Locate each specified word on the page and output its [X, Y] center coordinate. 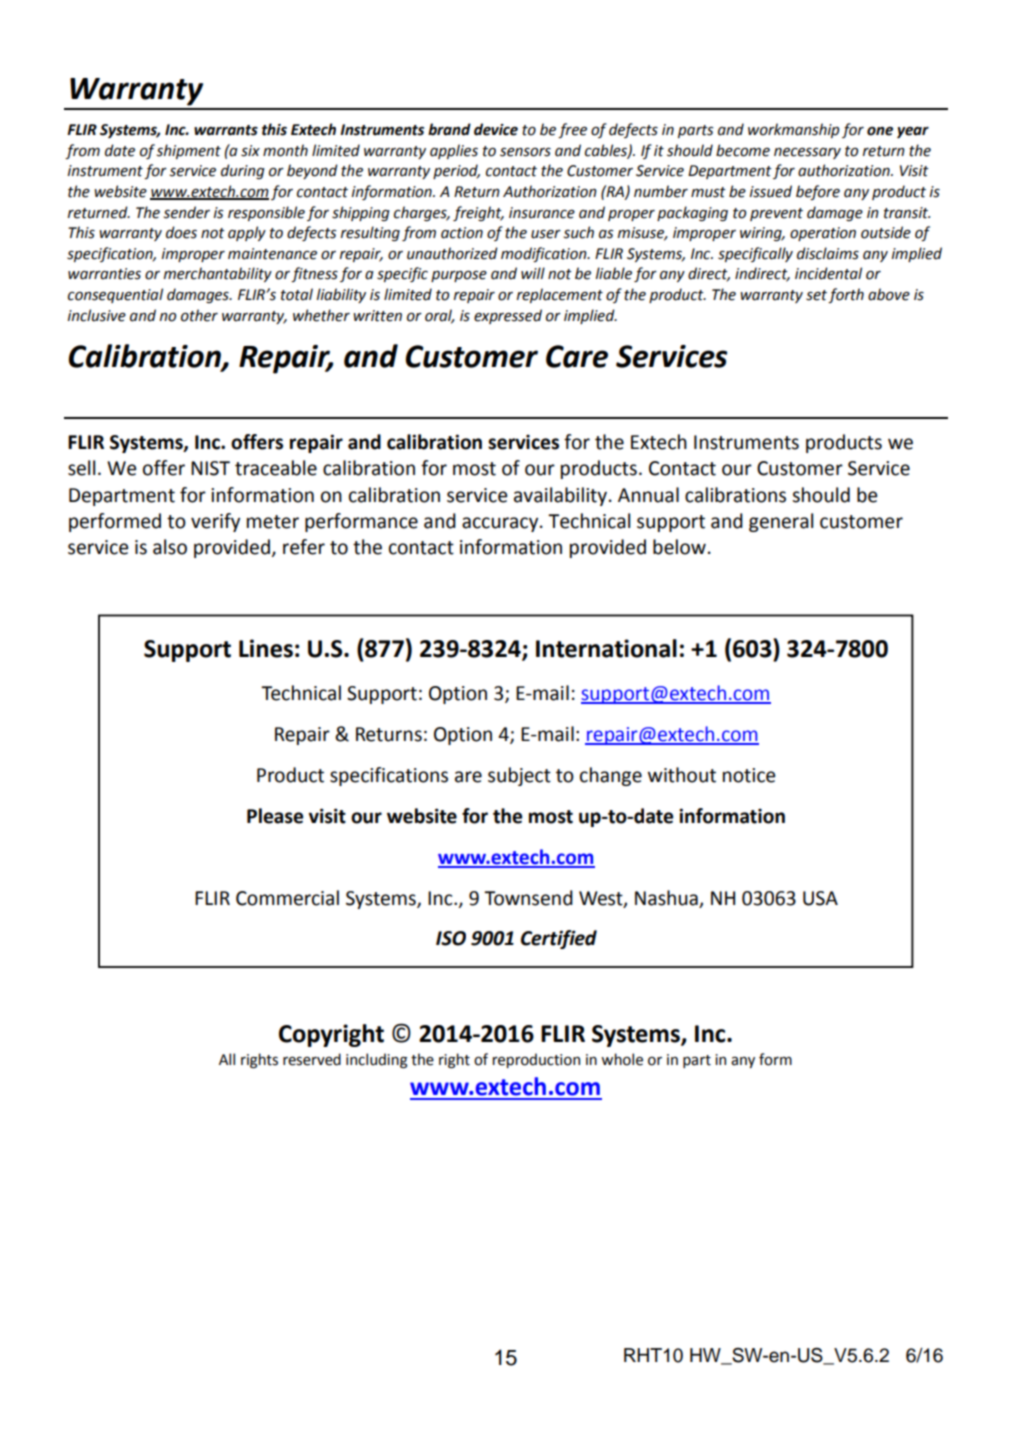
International [606, 648]
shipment [189, 151]
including [376, 1060]
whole [622, 1059]
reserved [312, 1059]
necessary [807, 153]
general [781, 522]
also [170, 547]
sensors [525, 152]
